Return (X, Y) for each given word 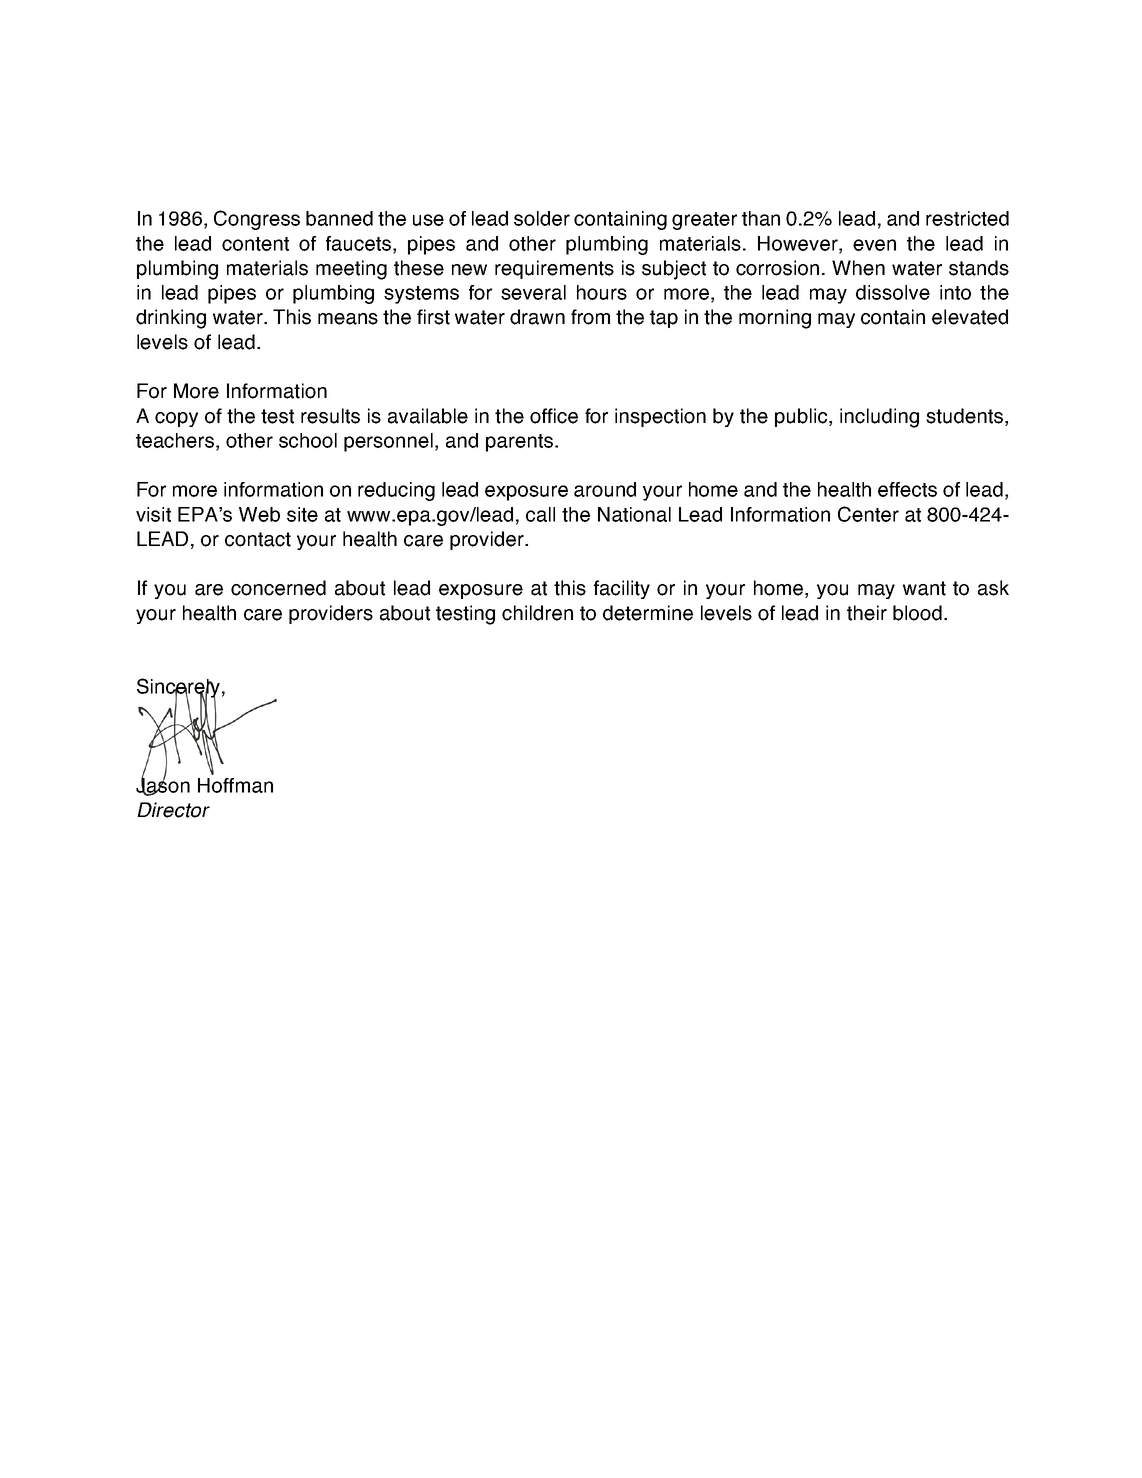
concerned (278, 588)
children (537, 613)
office (554, 416)
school (308, 440)
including (879, 418)
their (867, 613)
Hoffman (235, 785)
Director (173, 810)
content (255, 244)
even (874, 245)
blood (917, 613)
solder (542, 218)
